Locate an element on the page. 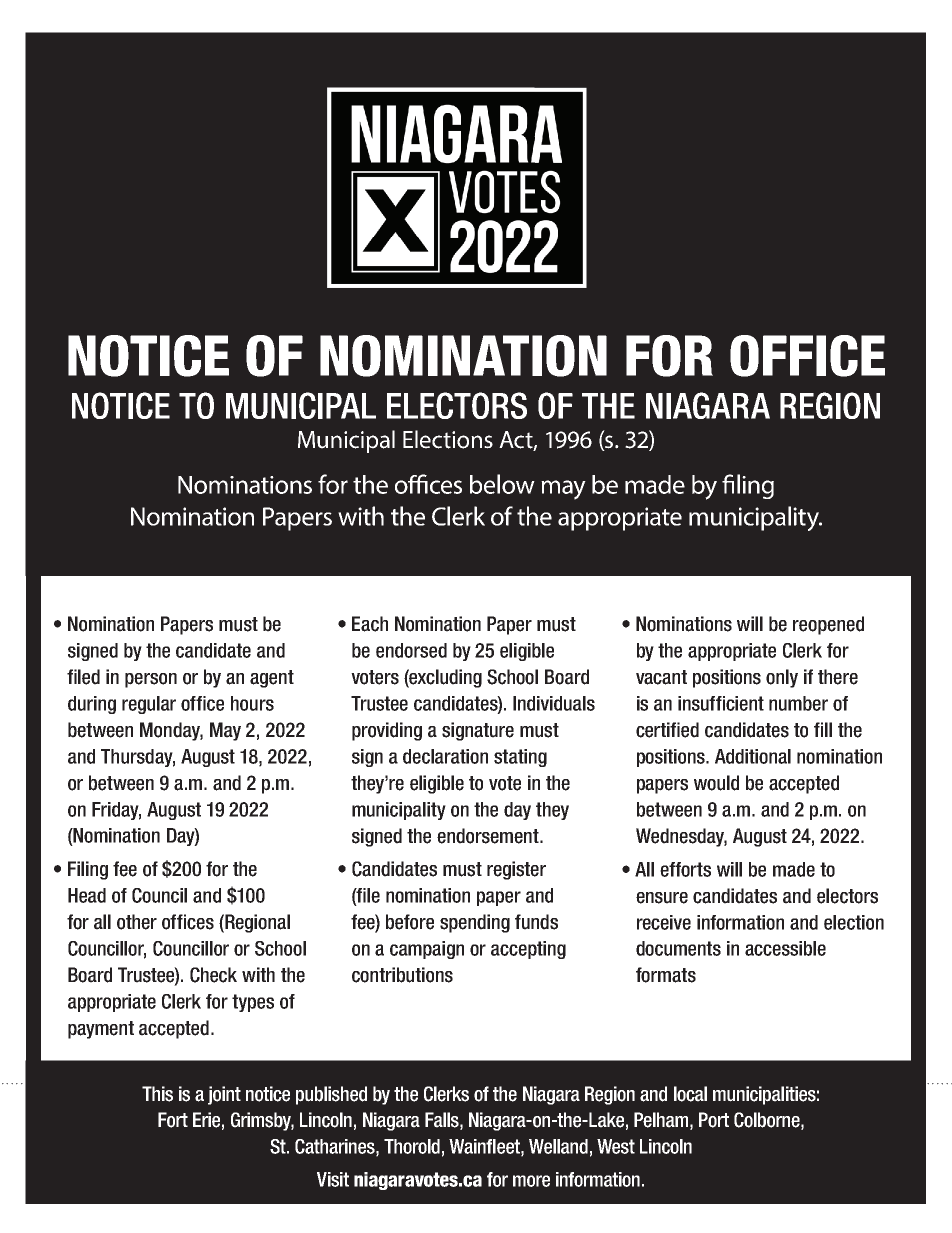 The image size is (952, 1233). Port is located at coordinates (714, 1120).
